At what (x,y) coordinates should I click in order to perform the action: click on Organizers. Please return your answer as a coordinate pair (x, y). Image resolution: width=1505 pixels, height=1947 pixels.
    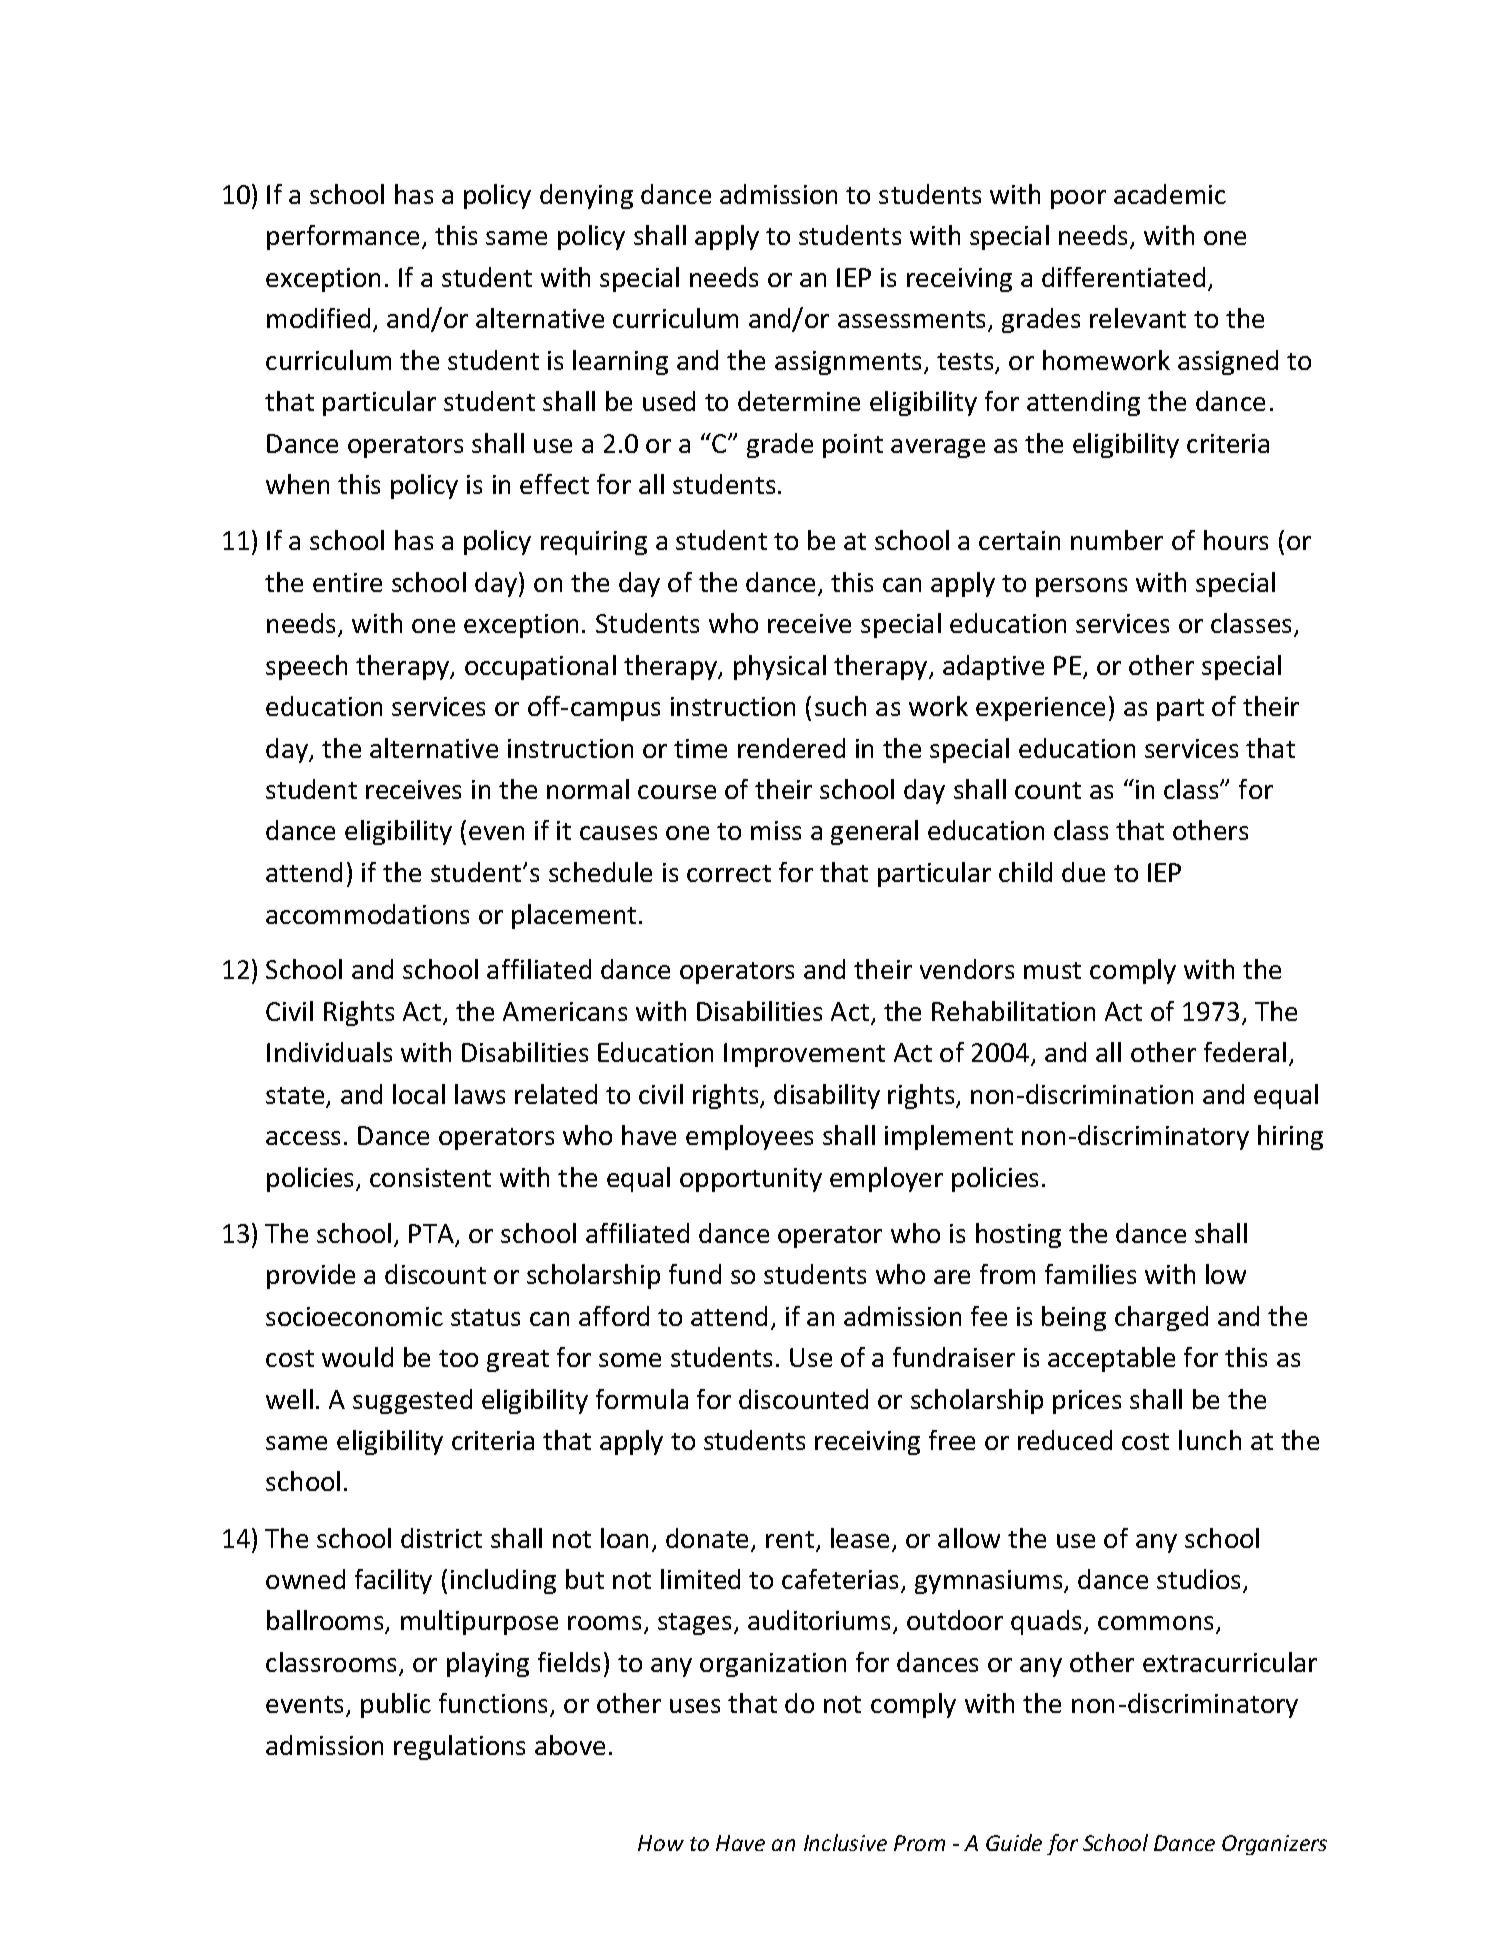
    Looking at the image, I should click on (1274, 1845).
